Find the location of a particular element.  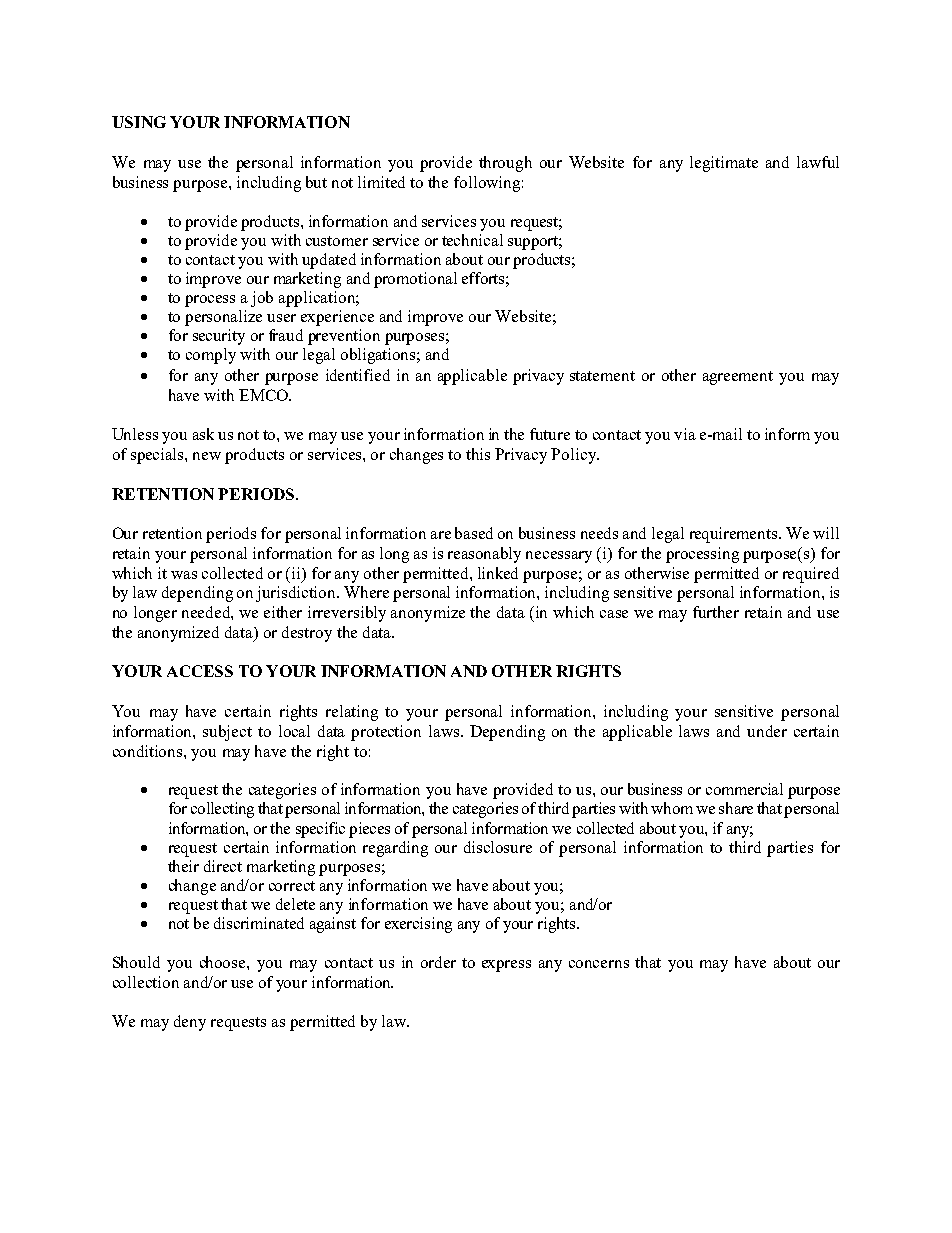

deny is located at coordinates (190, 1023).
